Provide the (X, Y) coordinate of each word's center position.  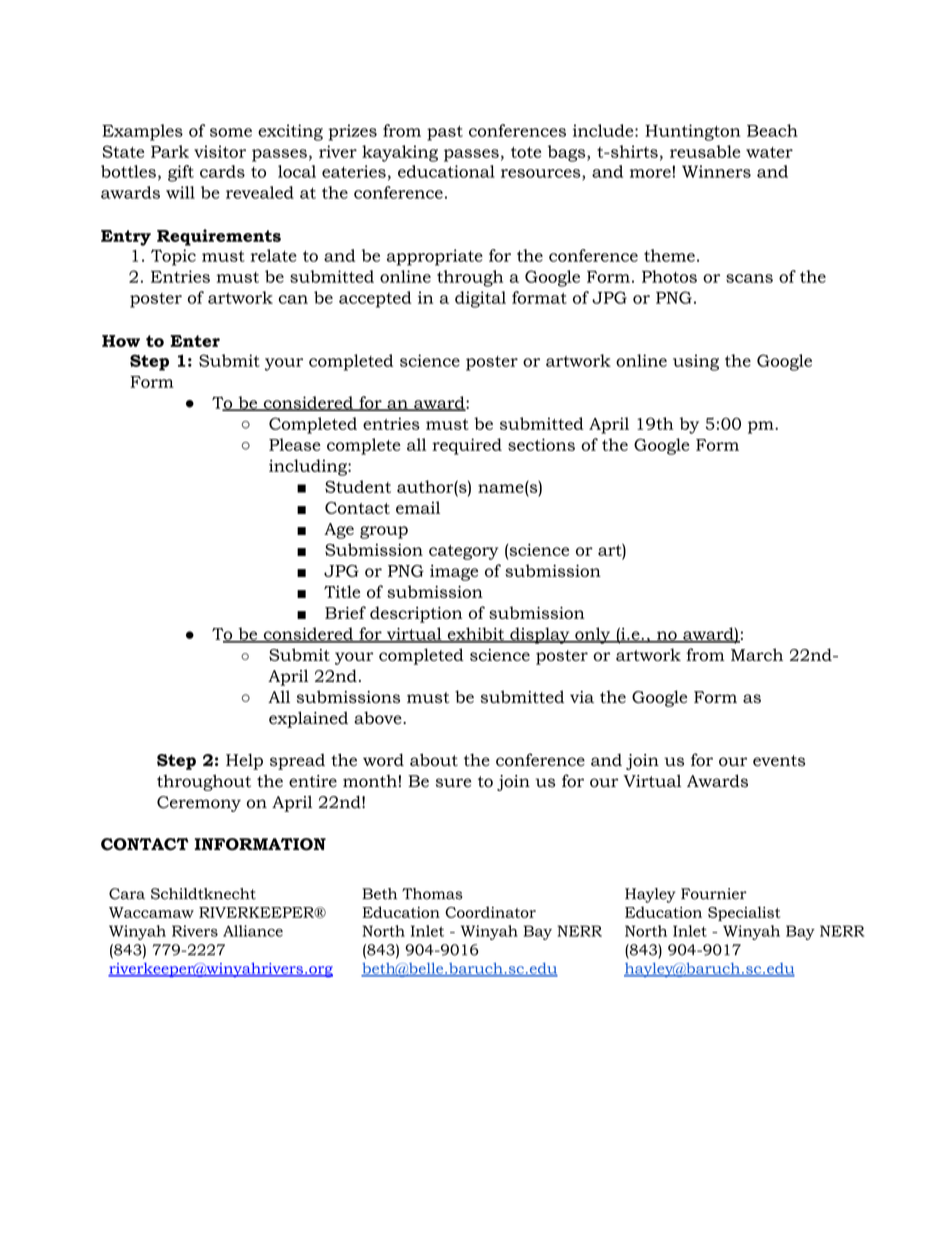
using (696, 362)
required (467, 446)
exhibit (475, 635)
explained (308, 719)
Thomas (432, 894)
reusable (705, 151)
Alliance (253, 931)
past (445, 133)
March (757, 654)
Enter (195, 341)
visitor (220, 151)
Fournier (714, 894)
